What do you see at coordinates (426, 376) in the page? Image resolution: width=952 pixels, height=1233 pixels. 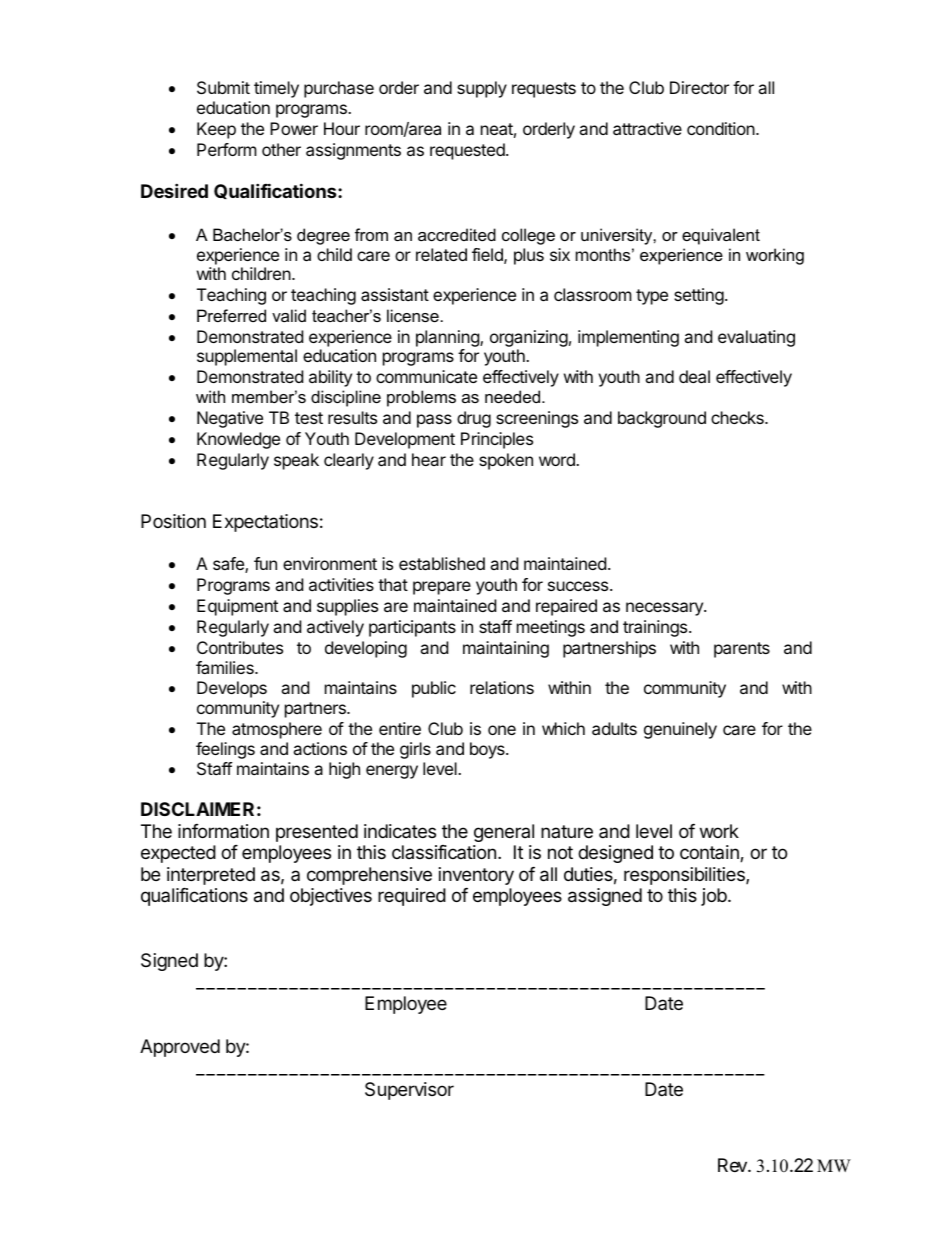 I see `communicate` at bounding box center [426, 376].
